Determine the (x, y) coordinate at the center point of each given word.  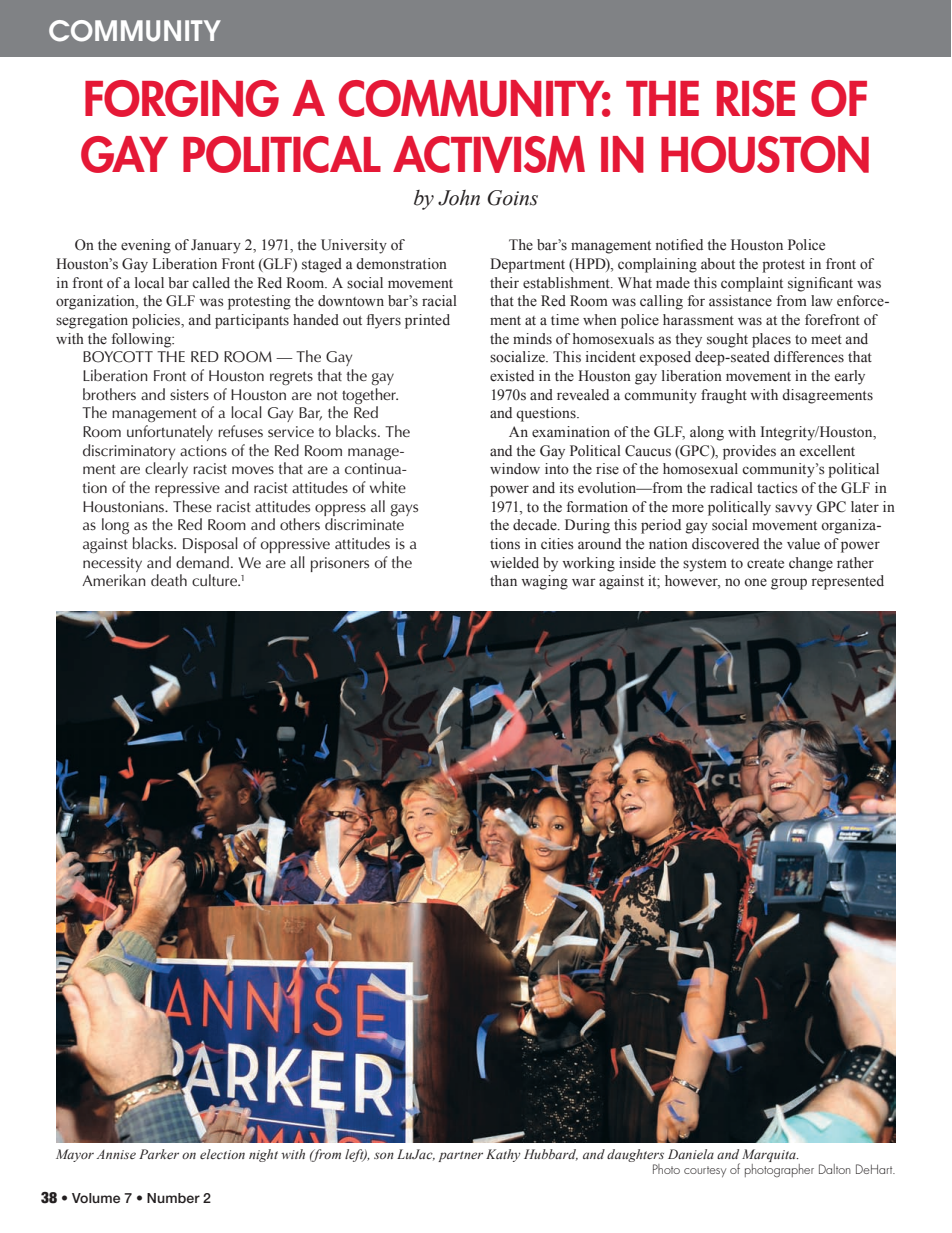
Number (173, 1198)
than (503, 580)
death (169, 580)
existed (512, 376)
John (459, 198)
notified (679, 245)
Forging (182, 98)
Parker (159, 1154)
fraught (724, 396)
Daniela (691, 1154)
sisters (189, 395)
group (789, 584)
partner (460, 1156)
